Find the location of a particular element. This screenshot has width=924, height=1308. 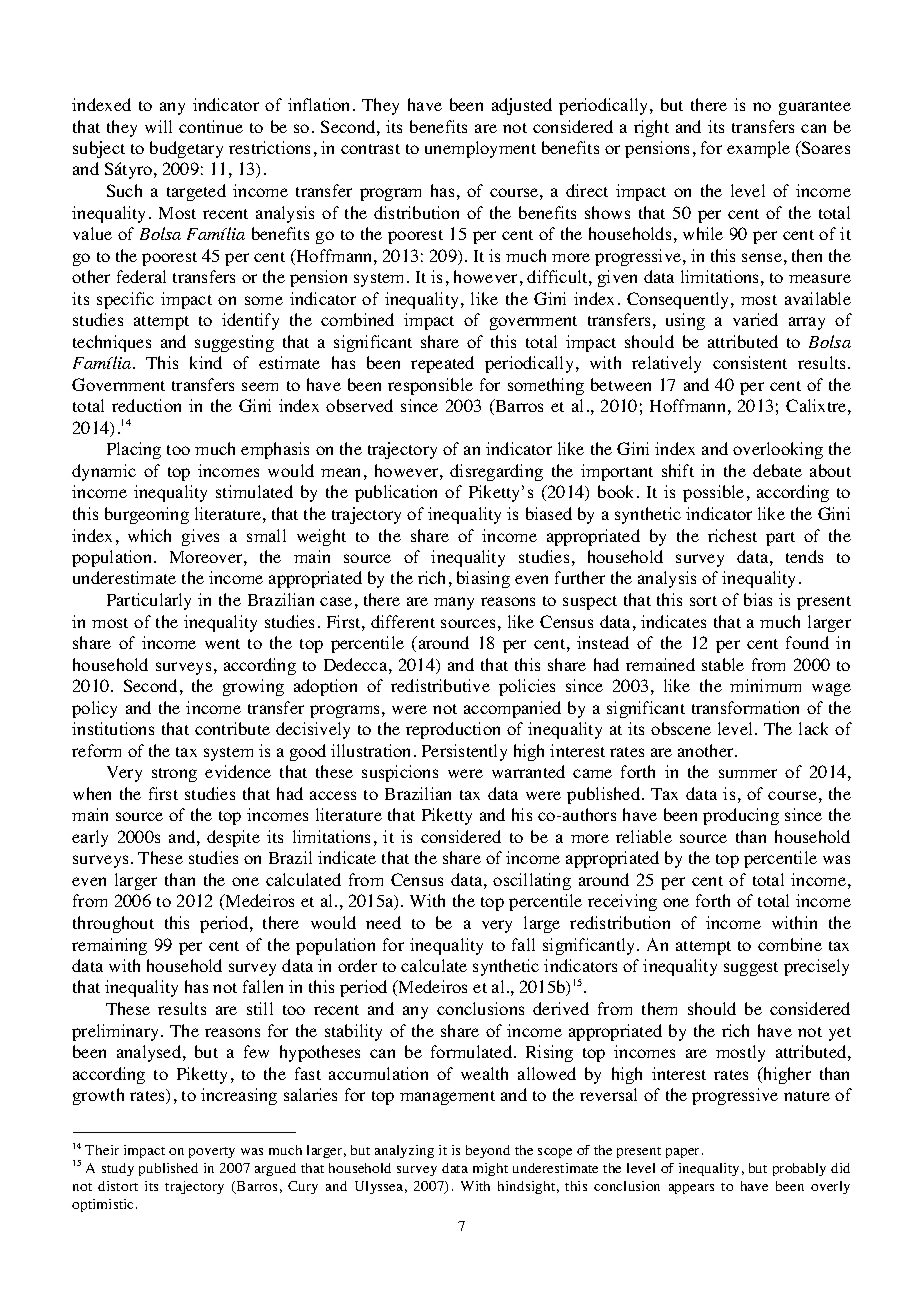

example is located at coordinates (758, 149).
